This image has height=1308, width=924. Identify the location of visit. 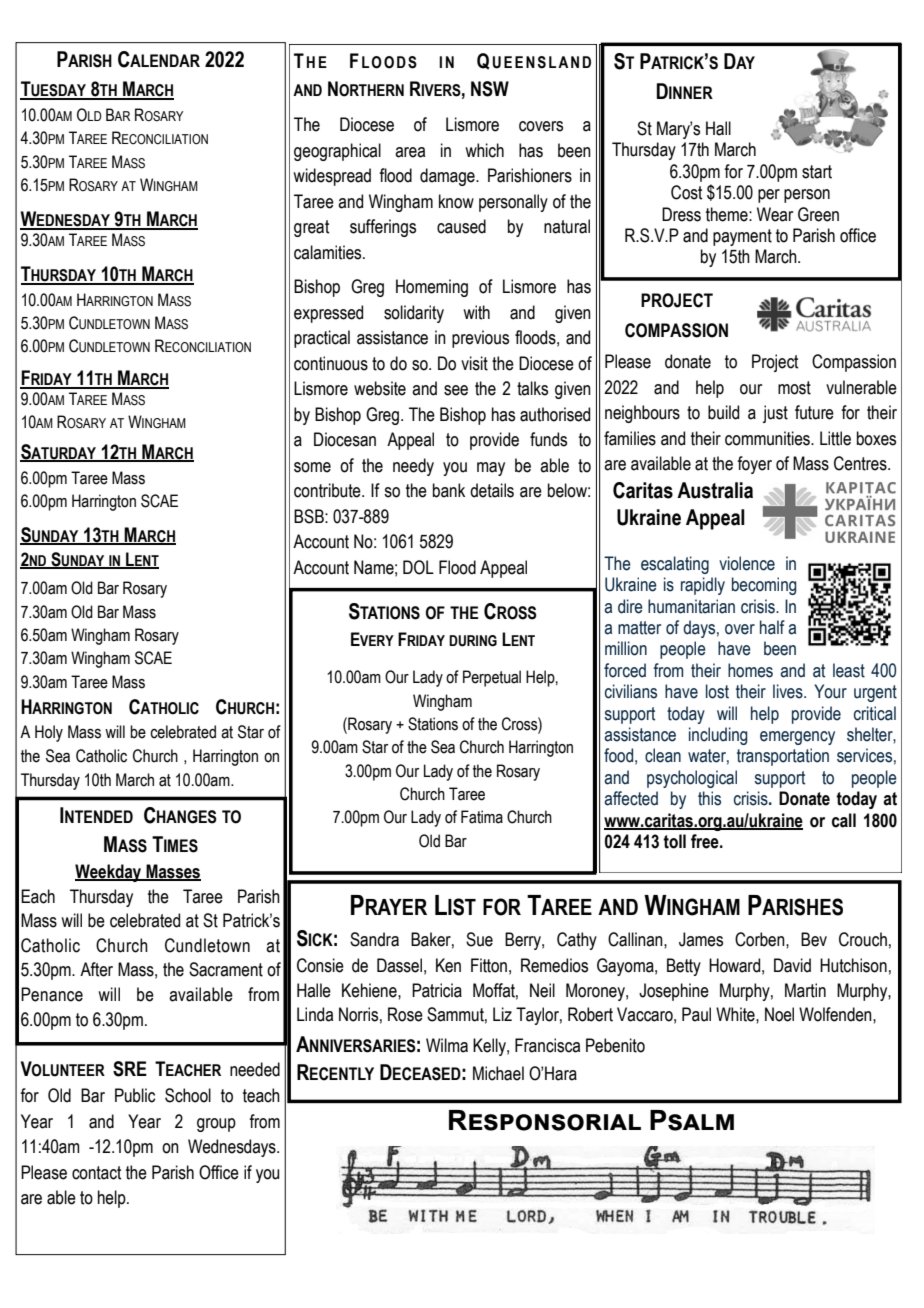
(474, 363).
